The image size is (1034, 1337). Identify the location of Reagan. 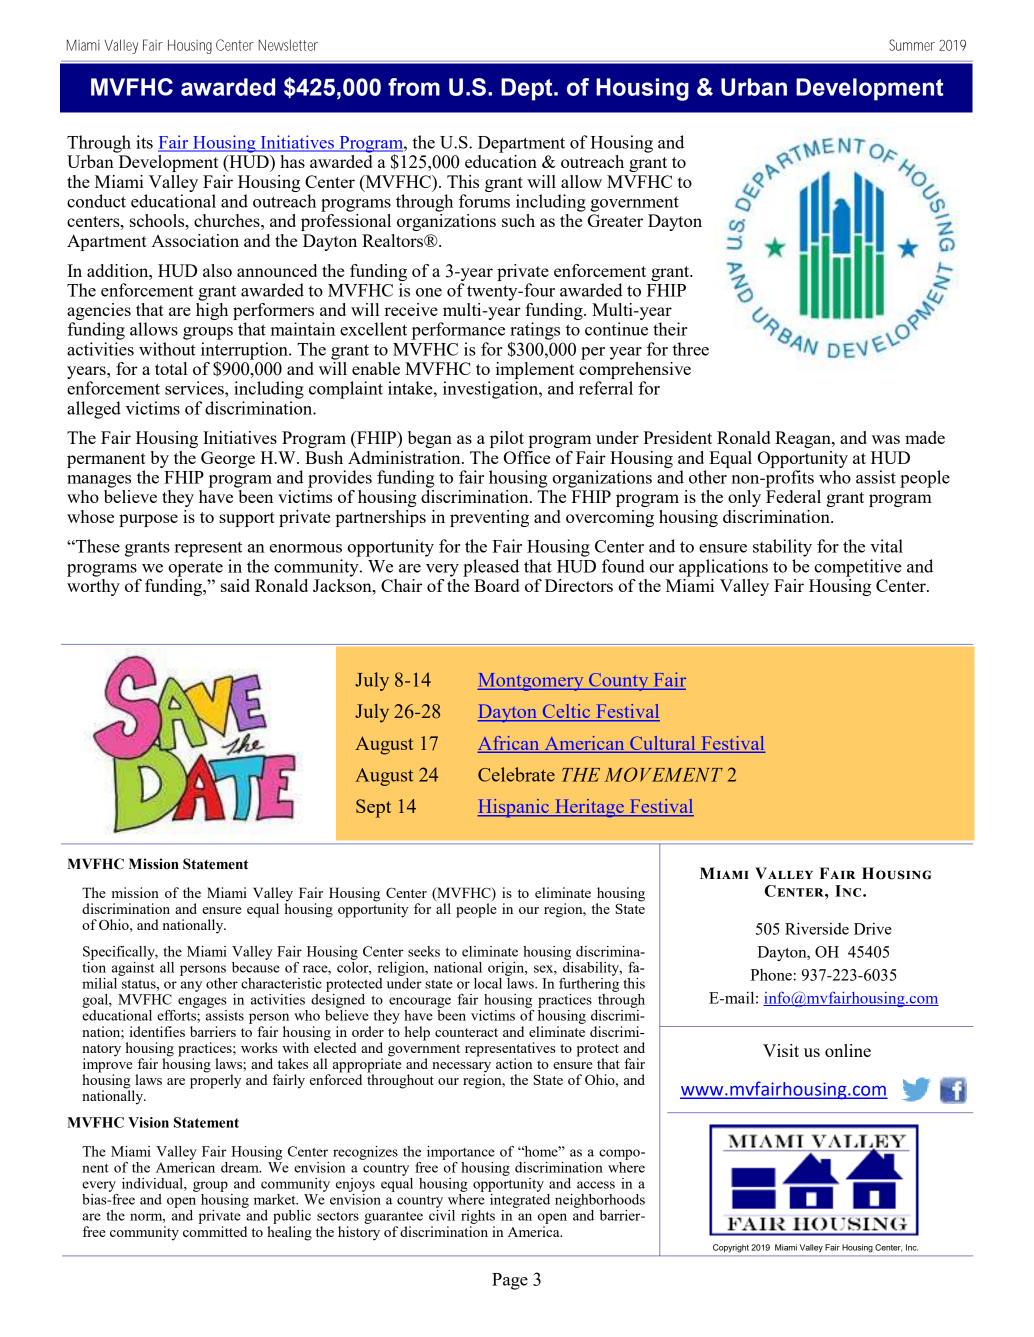
(804, 439).
